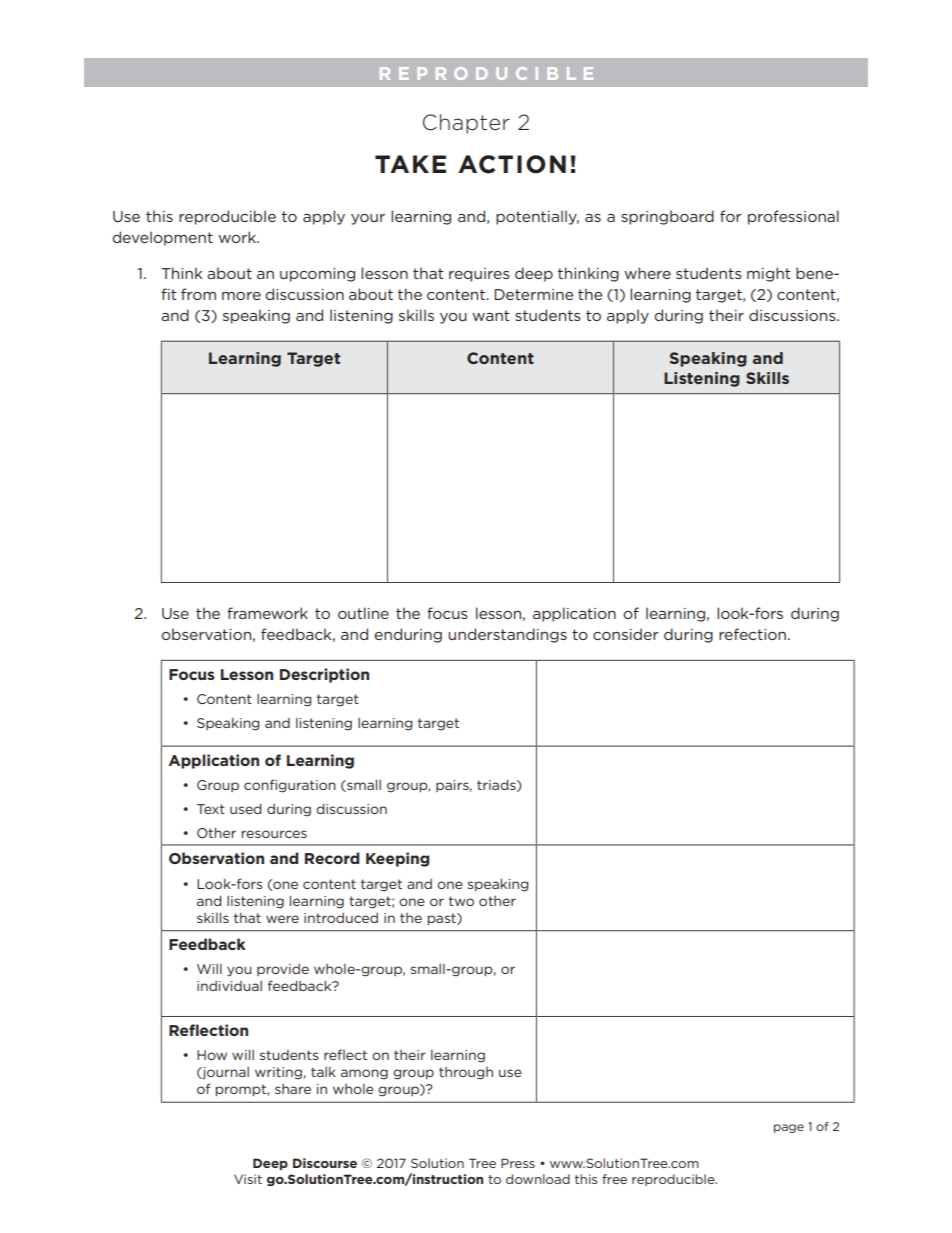 Image resolution: width=952 pixels, height=1233 pixels. What do you see at coordinates (507, 635) in the screenshot?
I see `understandings` at bounding box center [507, 635].
